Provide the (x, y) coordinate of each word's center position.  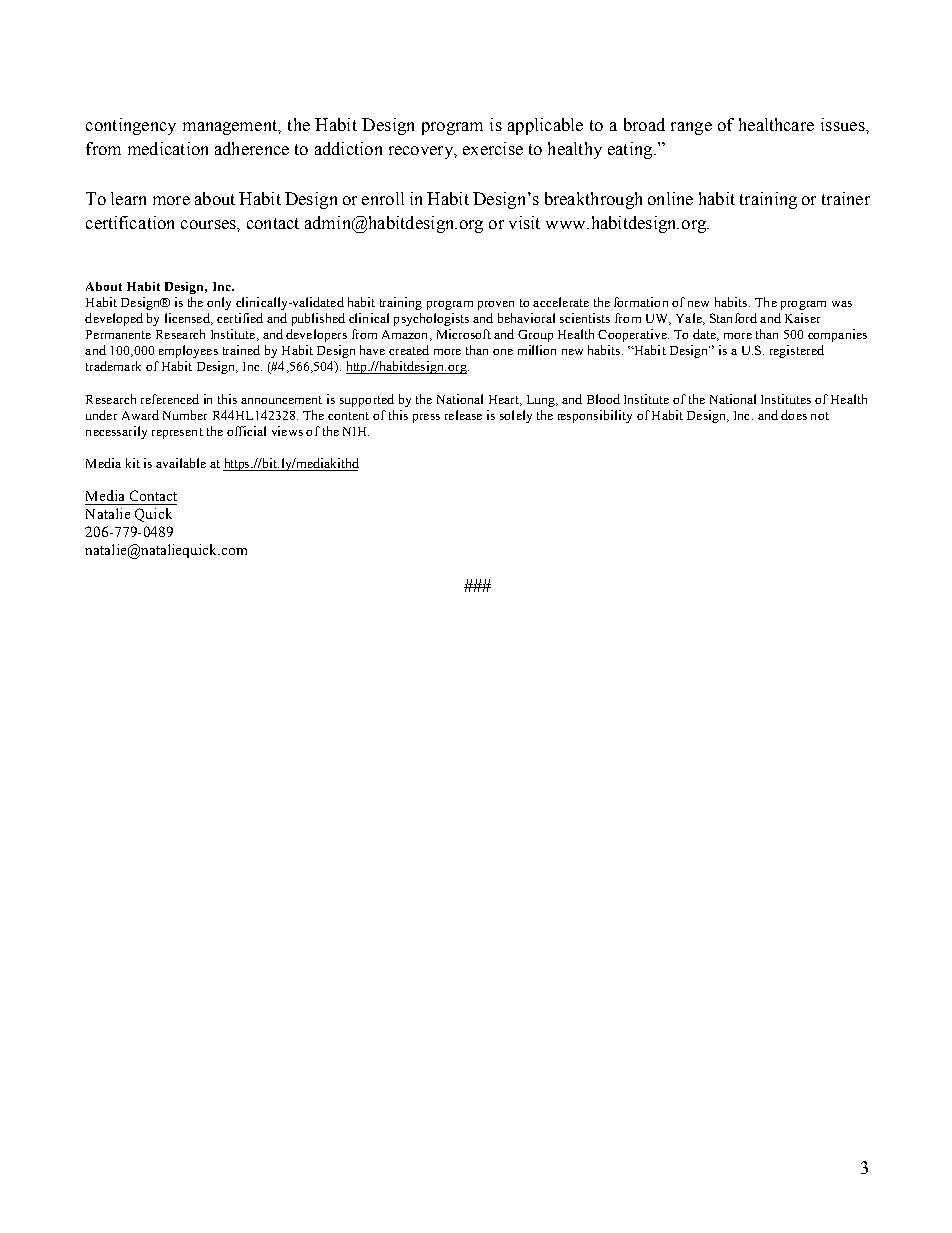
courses (209, 224)
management (231, 127)
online (670, 198)
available (181, 463)
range (691, 128)
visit (524, 222)
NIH (356, 431)
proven (496, 305)
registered (797, 351)
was (842, 304)
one (503, 352)
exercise (493, 148)
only (219, 303)
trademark (113, 366)
